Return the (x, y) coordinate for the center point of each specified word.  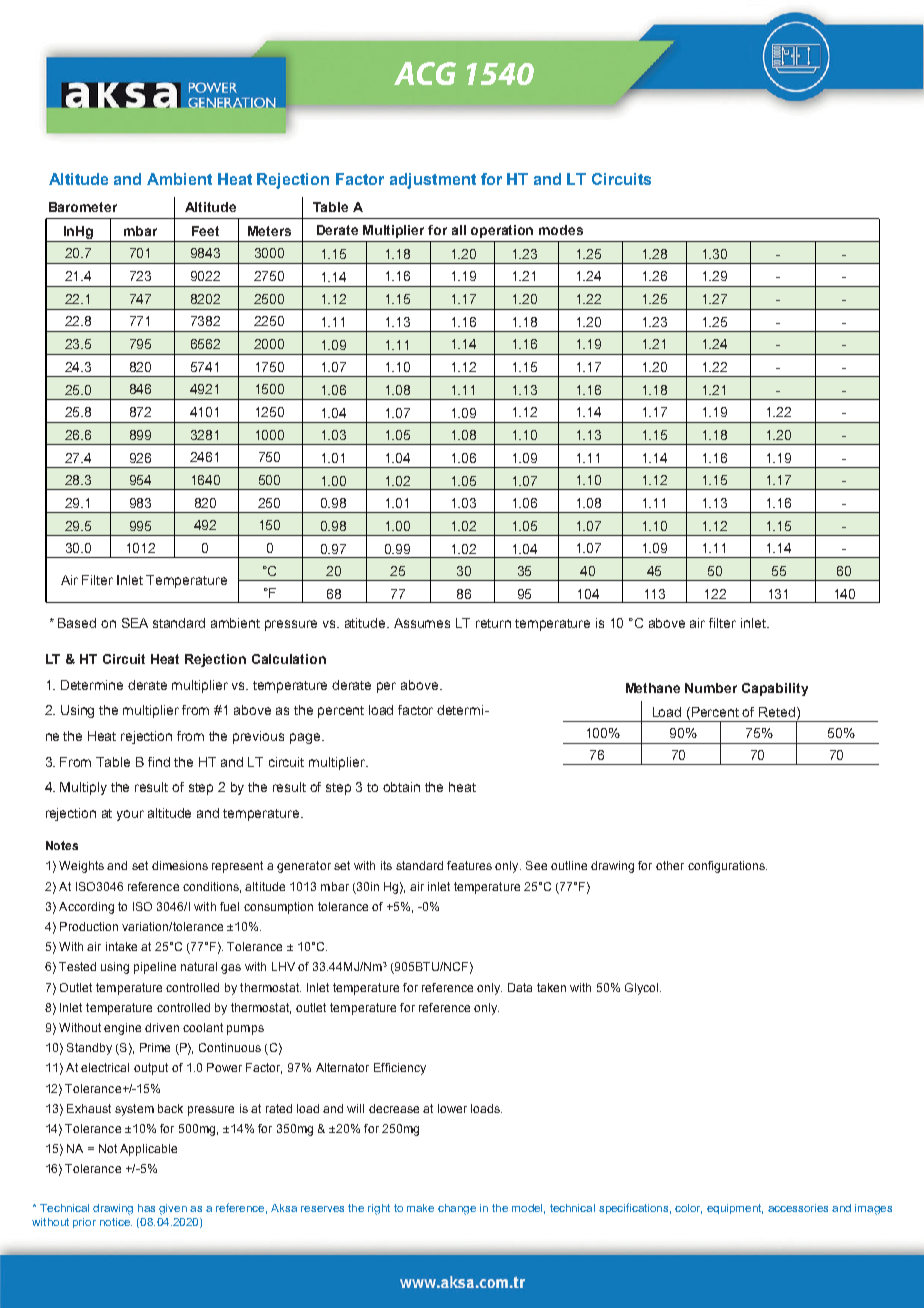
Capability (775, 689)
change (457, 1209)
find (159, 762)
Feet (205, 231)
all (459, 230)
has (146, 1208)
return (493, 623)
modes (561, 230)
